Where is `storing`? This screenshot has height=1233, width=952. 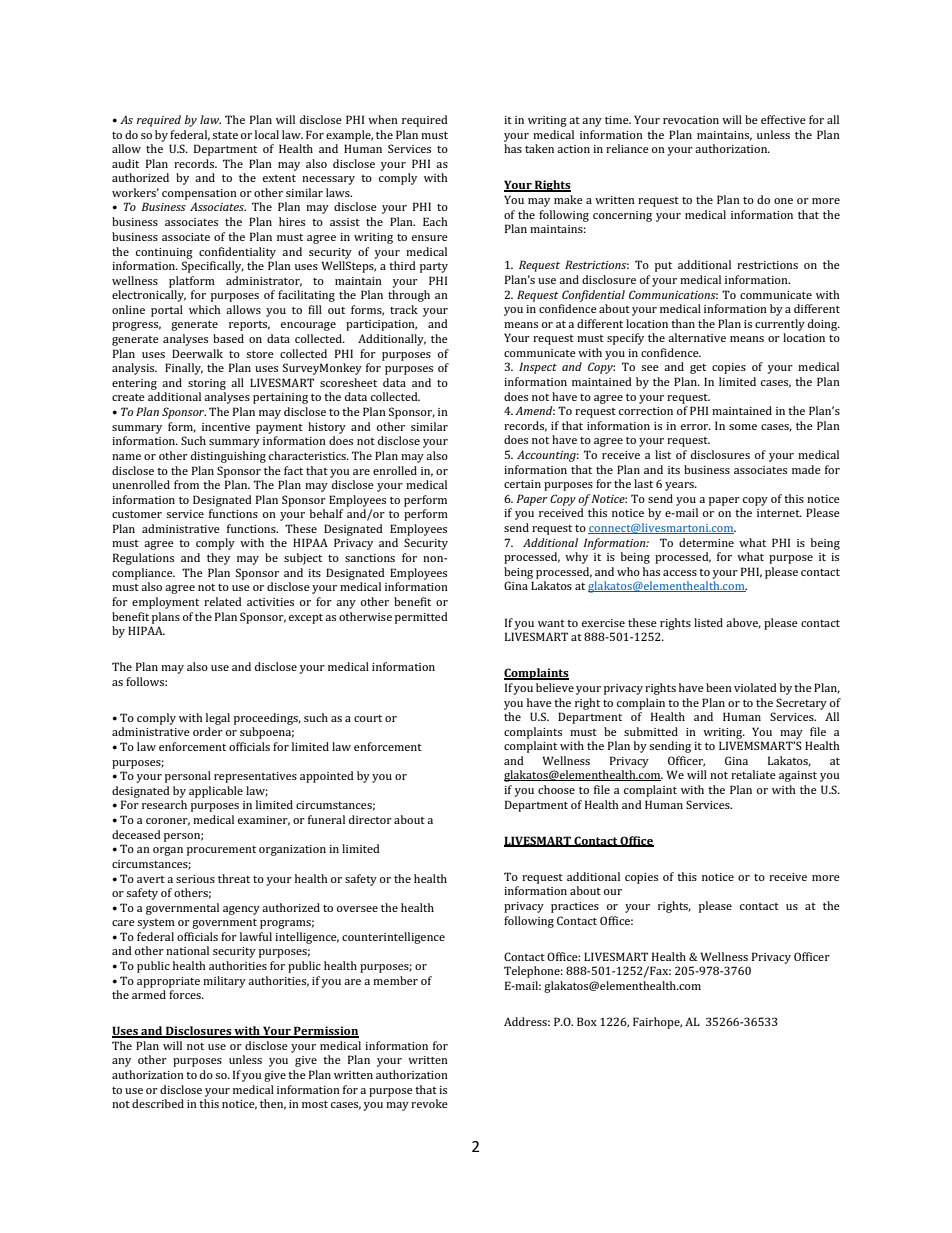 storing is located at coordinates (207, 384).
